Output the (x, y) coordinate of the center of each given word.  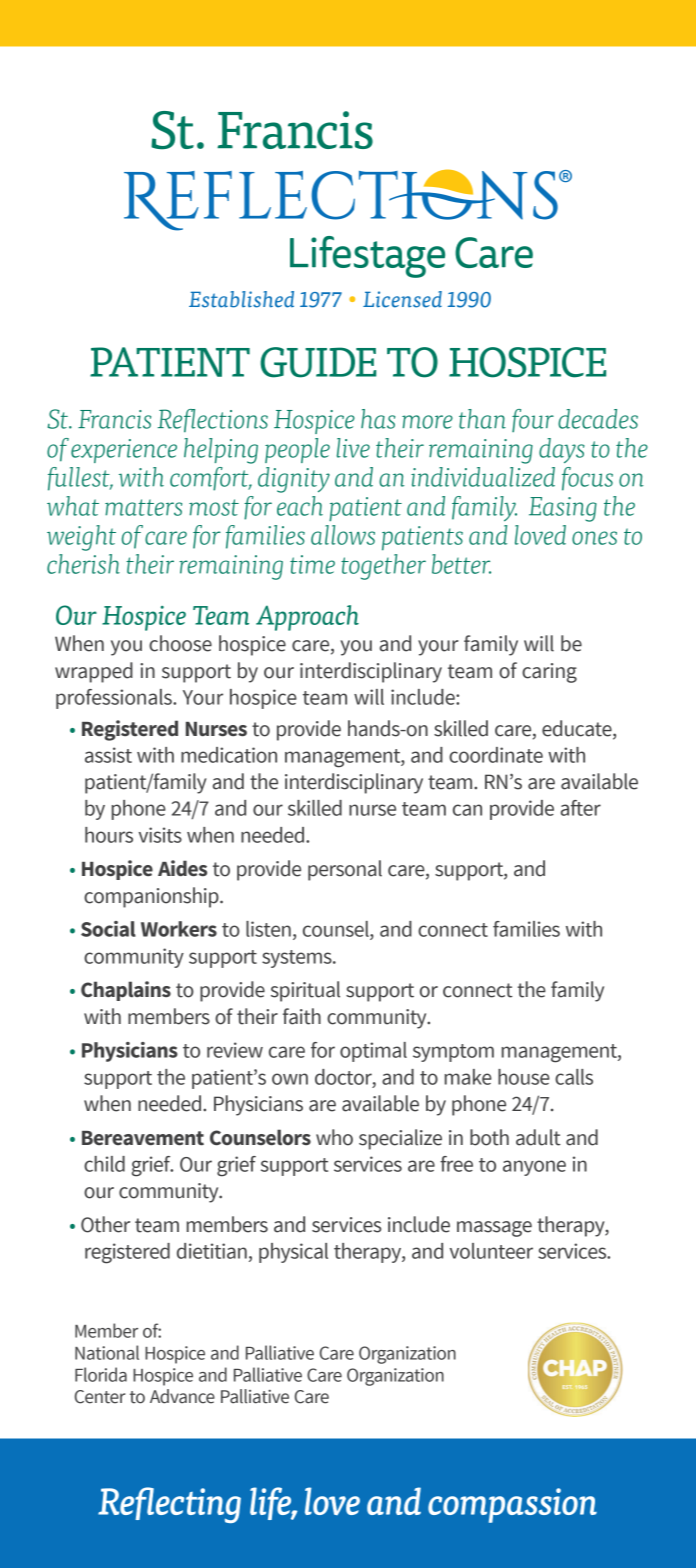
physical (293, 1253)
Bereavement (143, 1138)
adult (538, 1137)
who (334, 1137)
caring (549, 673)
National (107, 1352)
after (581, 808)
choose (180, 643)
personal (345, 870)
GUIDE (318, 362)
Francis (114, 419)
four (533, 420)
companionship (152, 897)
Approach (307, 618)
